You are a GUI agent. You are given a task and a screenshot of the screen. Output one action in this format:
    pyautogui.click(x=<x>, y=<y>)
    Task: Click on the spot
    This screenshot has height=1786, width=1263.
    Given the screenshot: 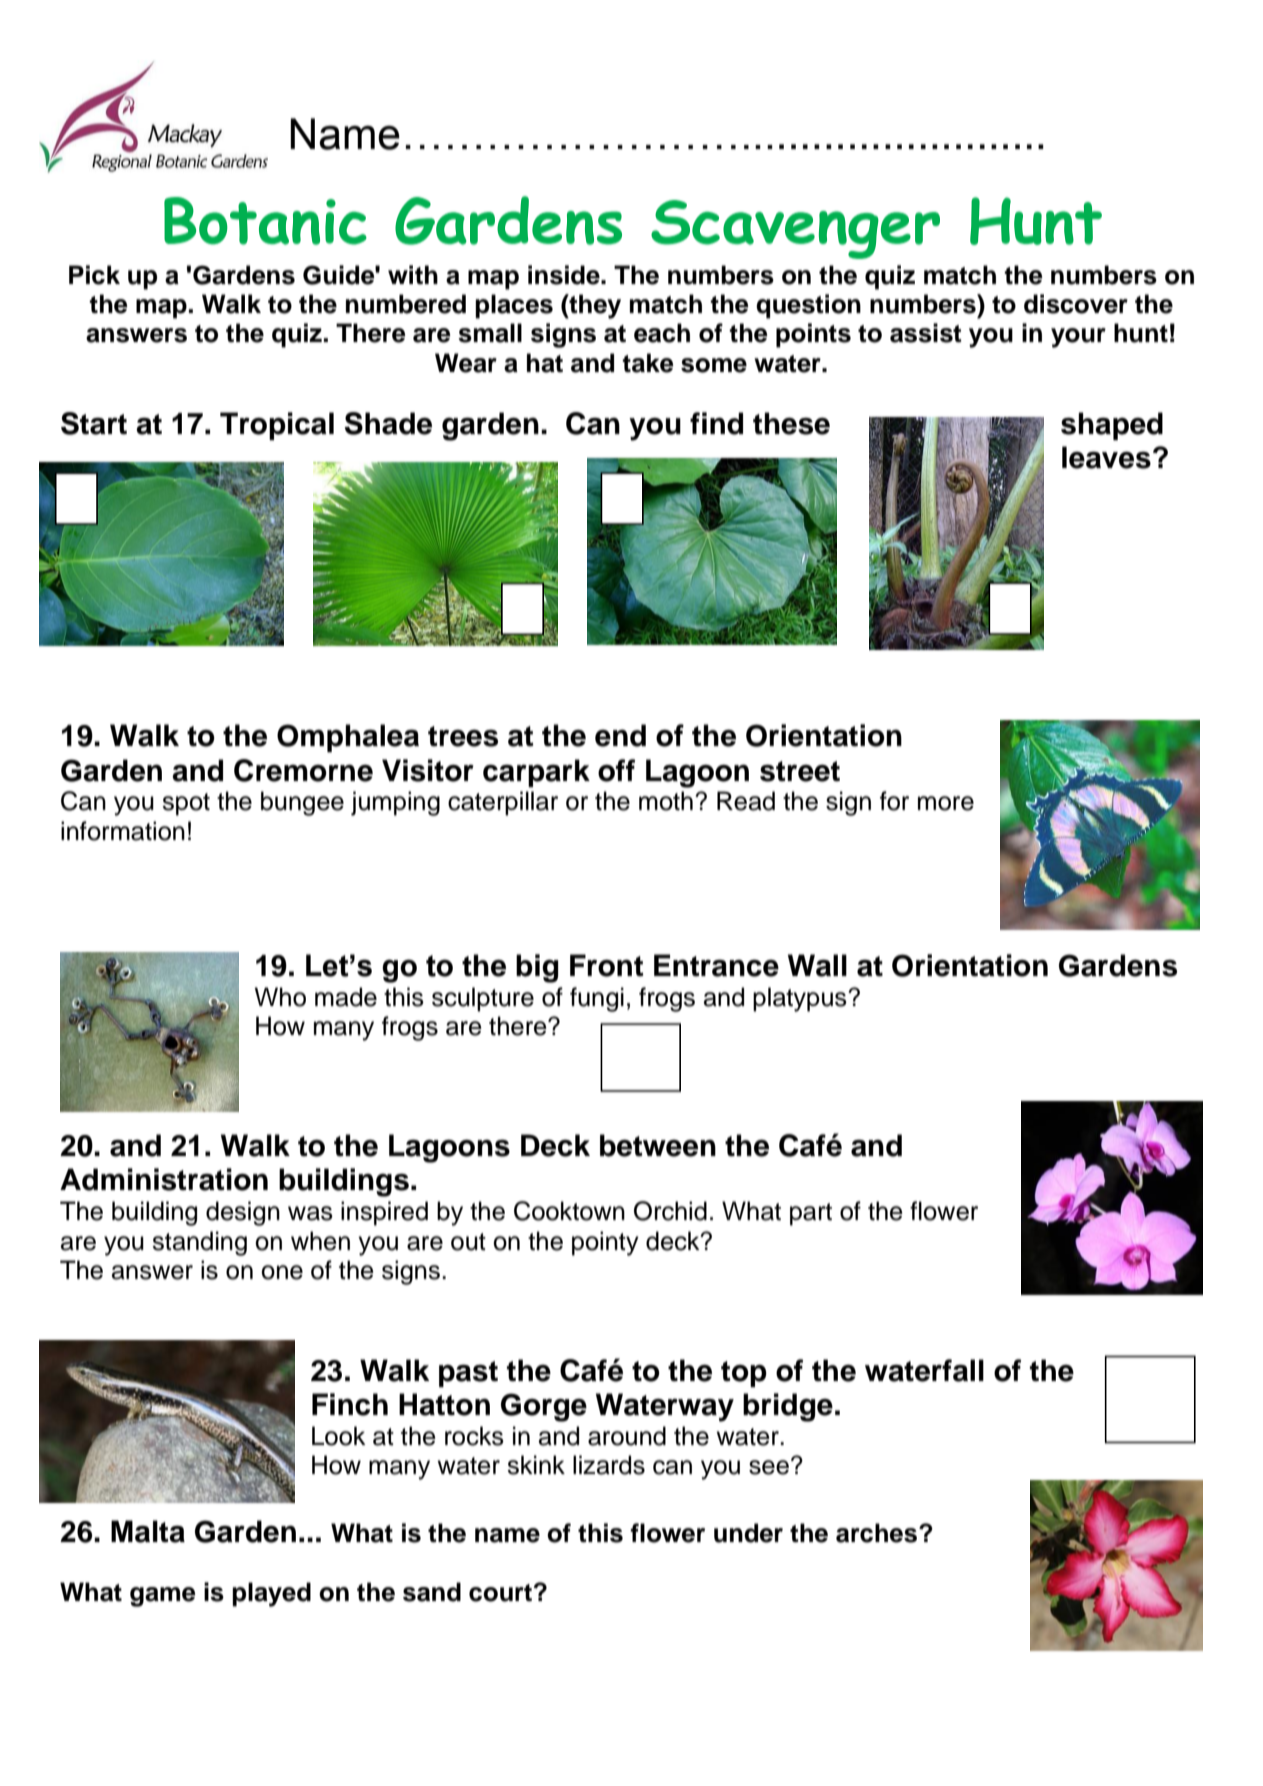 What is the action you would take?
    pyautogui.click(x=186, y=804)
